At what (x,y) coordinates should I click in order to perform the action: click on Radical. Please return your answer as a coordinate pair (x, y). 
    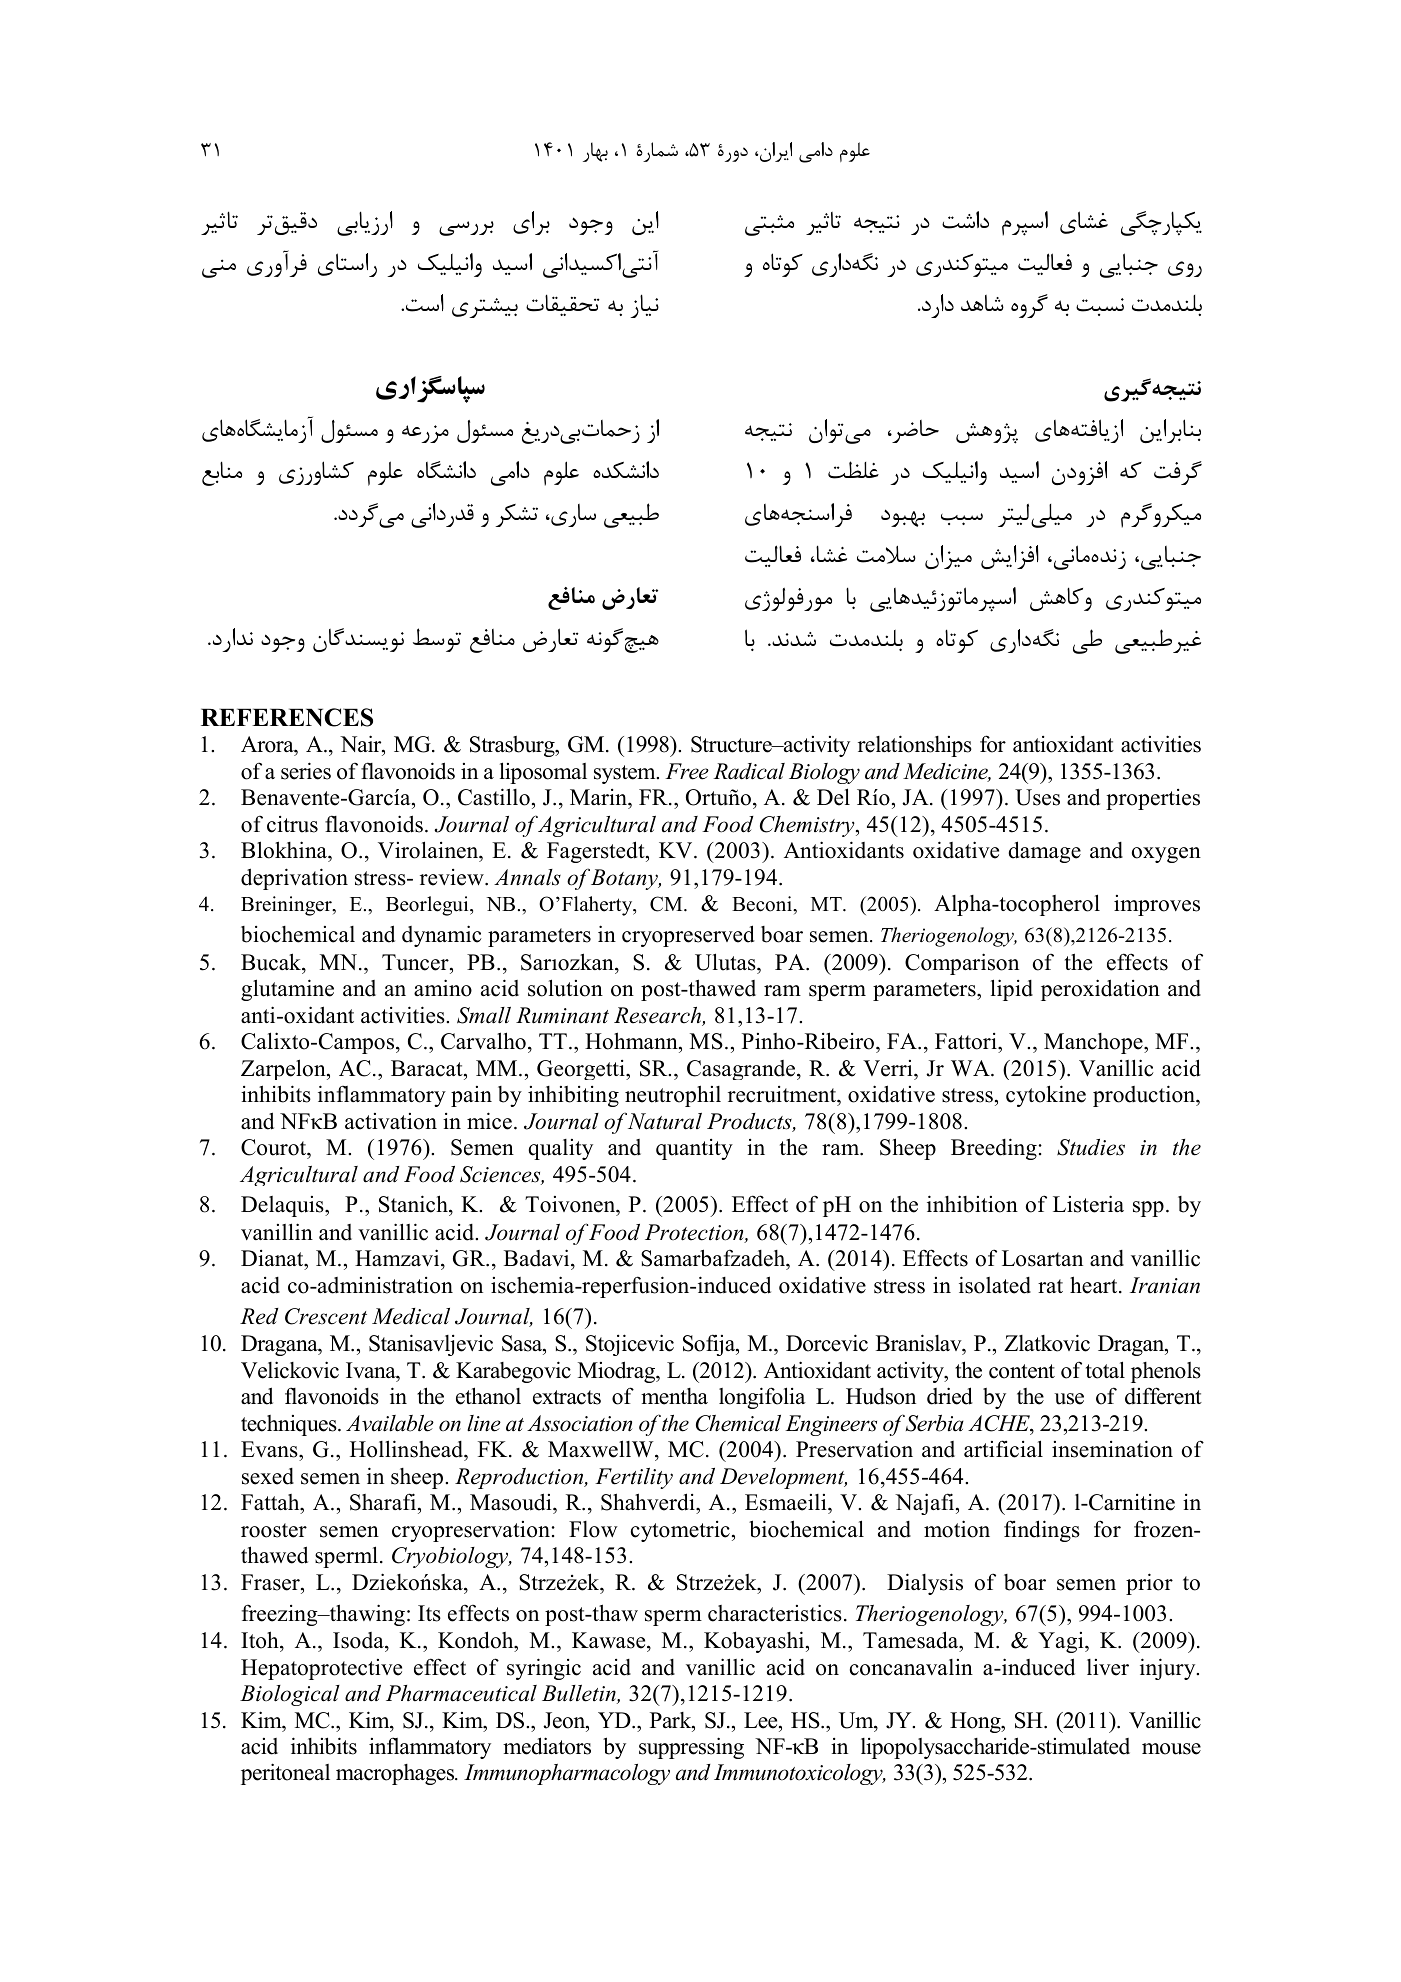
    Looking at the image, I should click on (749, 771).
